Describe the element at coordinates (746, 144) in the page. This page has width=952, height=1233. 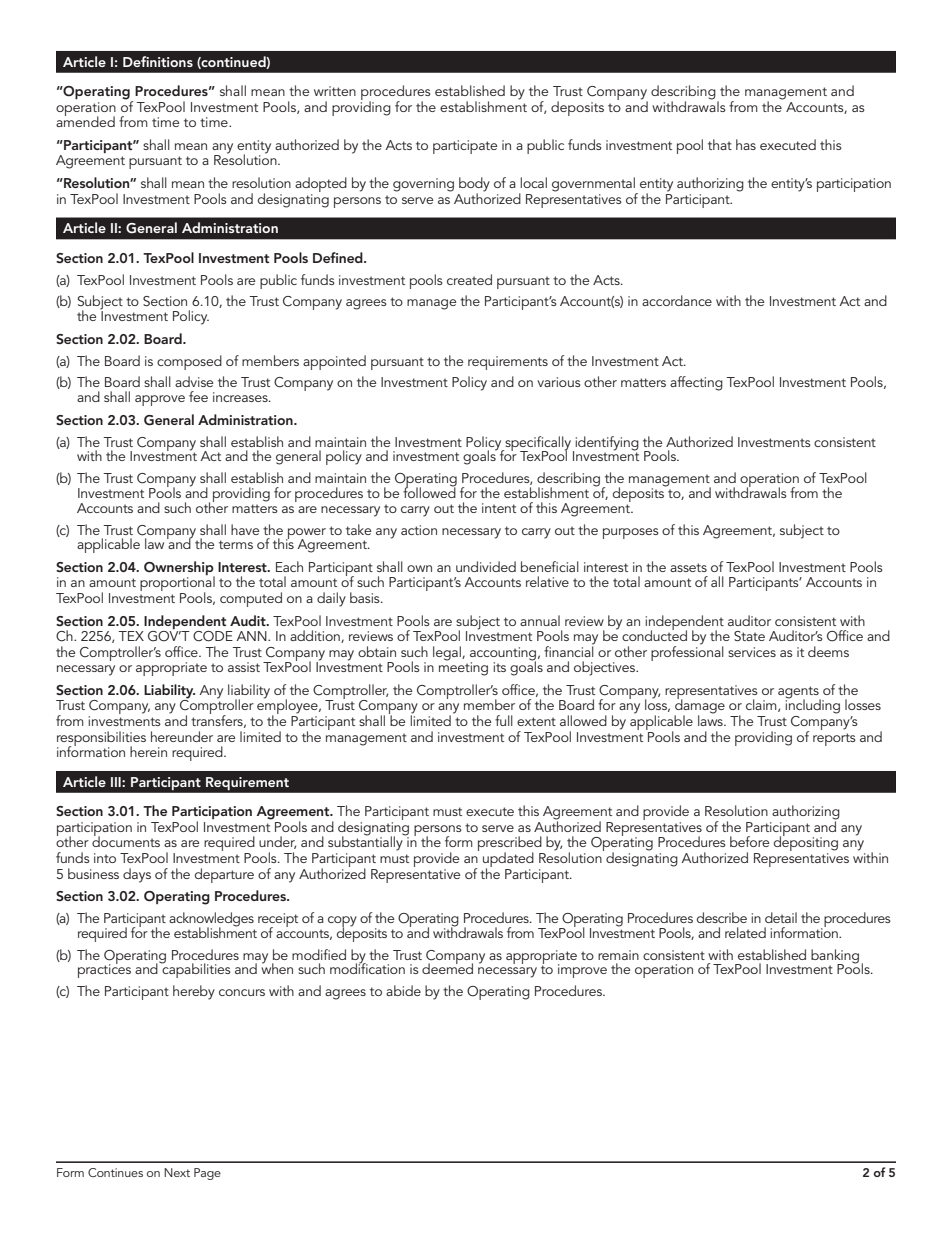
I see `has` at that location.
